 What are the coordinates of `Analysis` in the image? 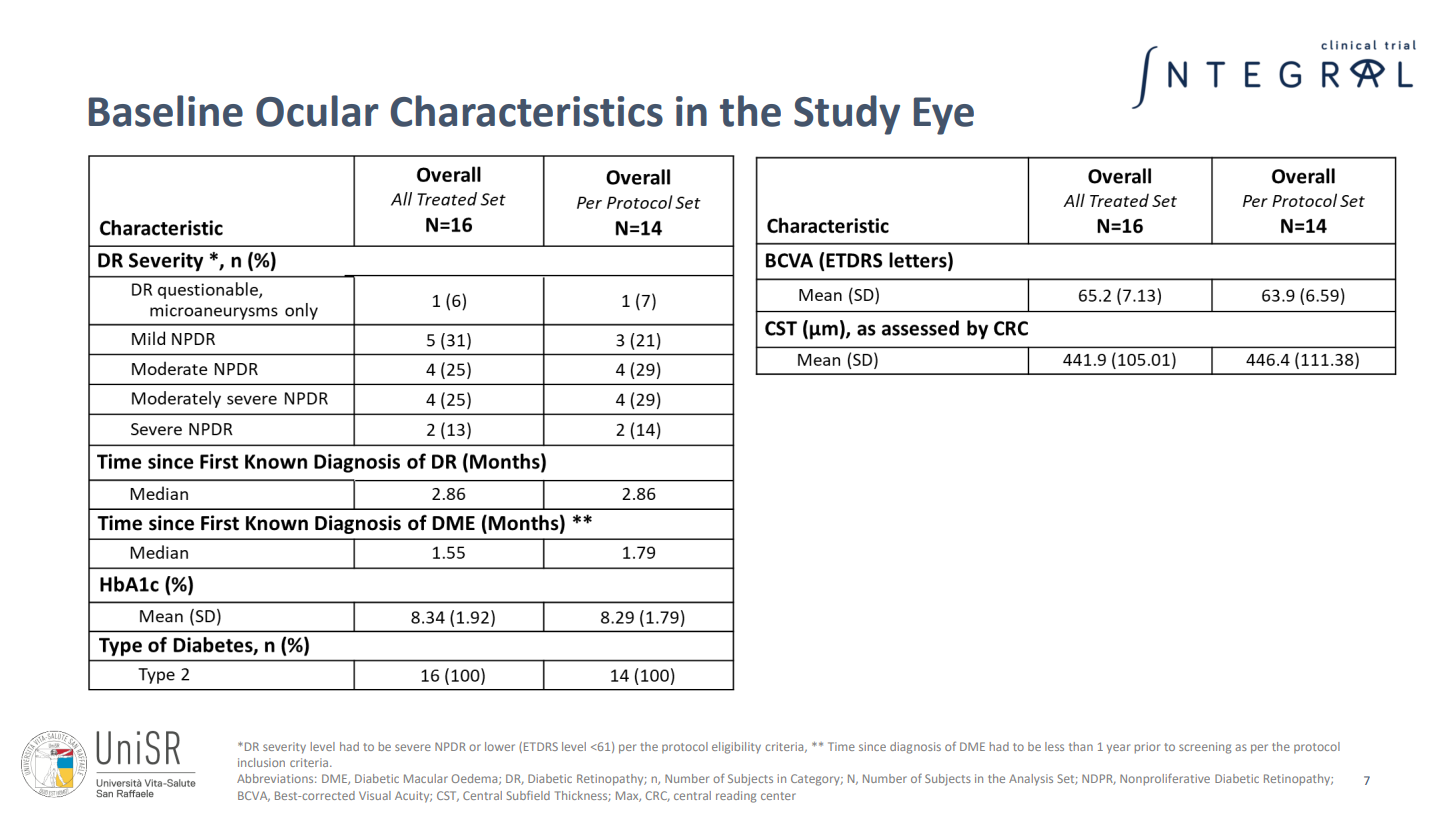 It's located at (1031, 779).
